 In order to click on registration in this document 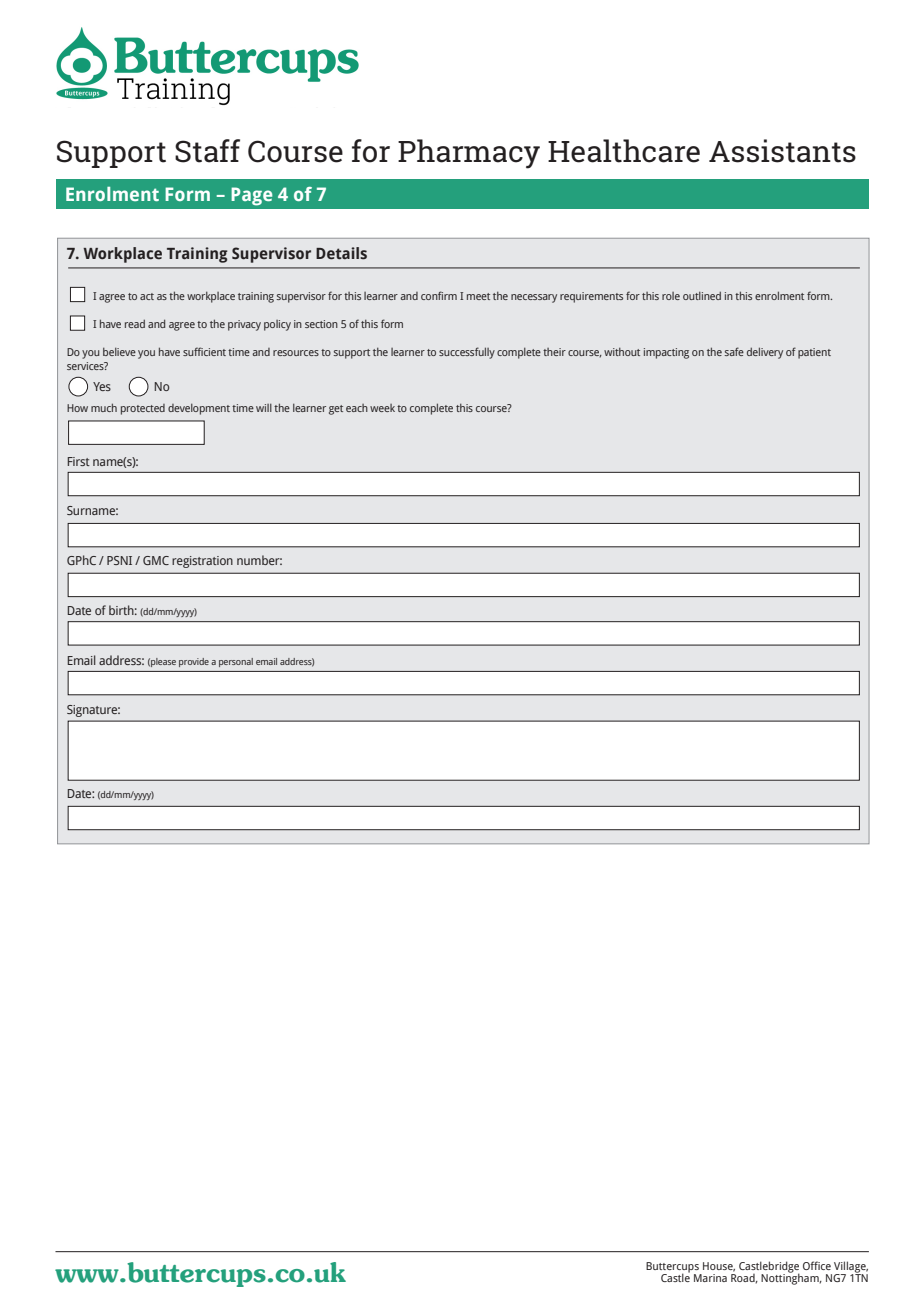, I will do `click(202, 562)`.
